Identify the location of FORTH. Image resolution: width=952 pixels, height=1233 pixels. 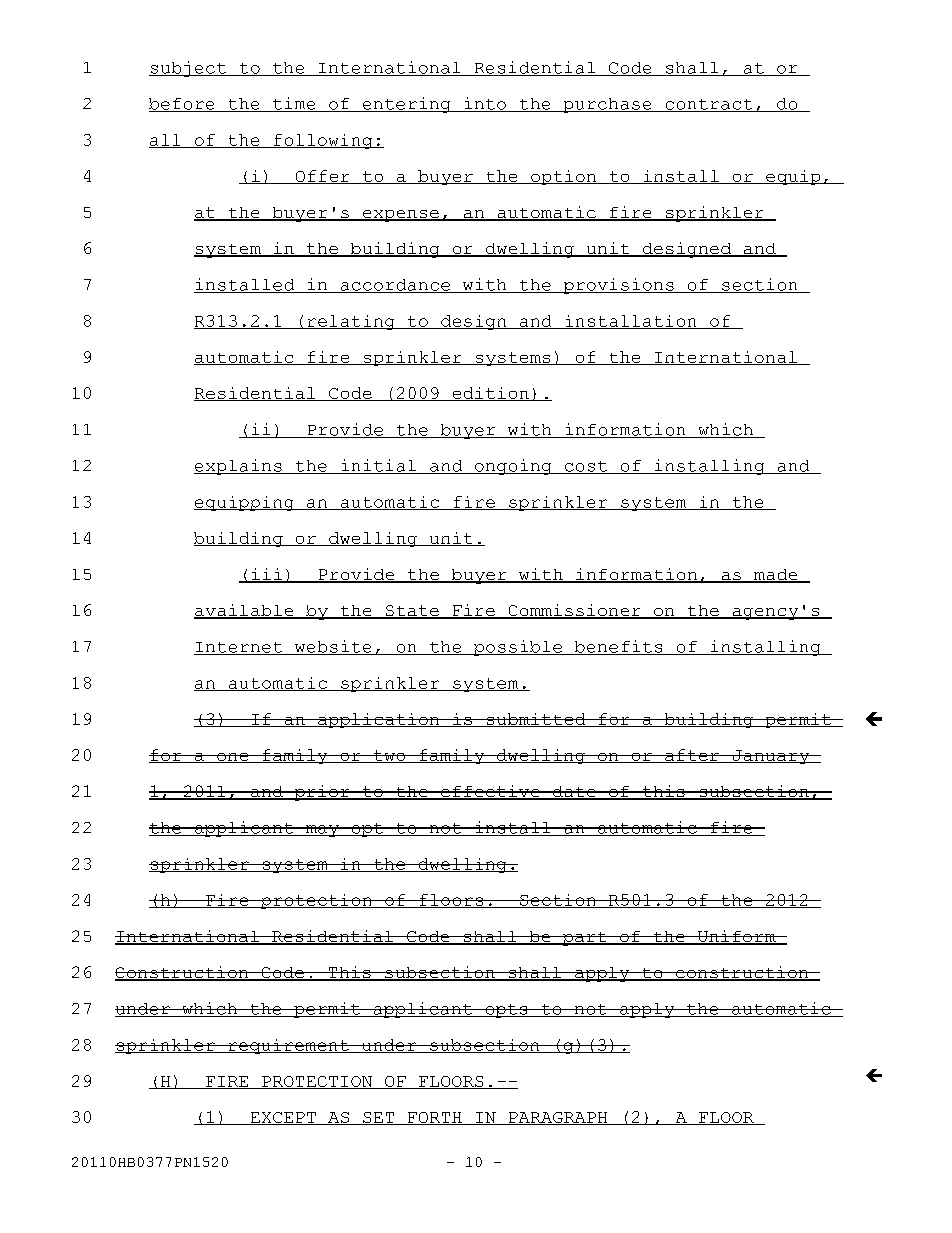
(435, 1118).
